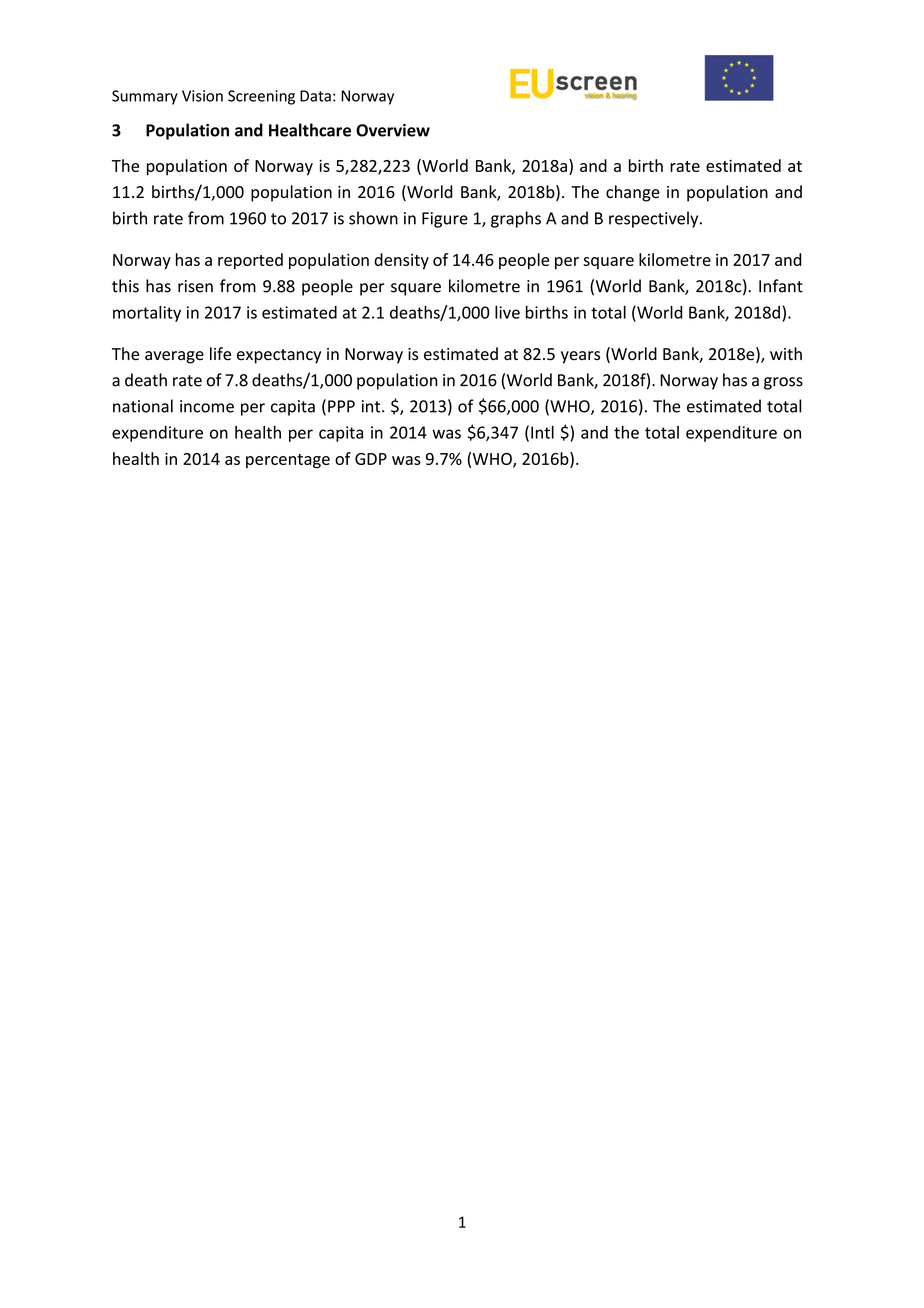  I want to click on percentage, so click(288, 461).
